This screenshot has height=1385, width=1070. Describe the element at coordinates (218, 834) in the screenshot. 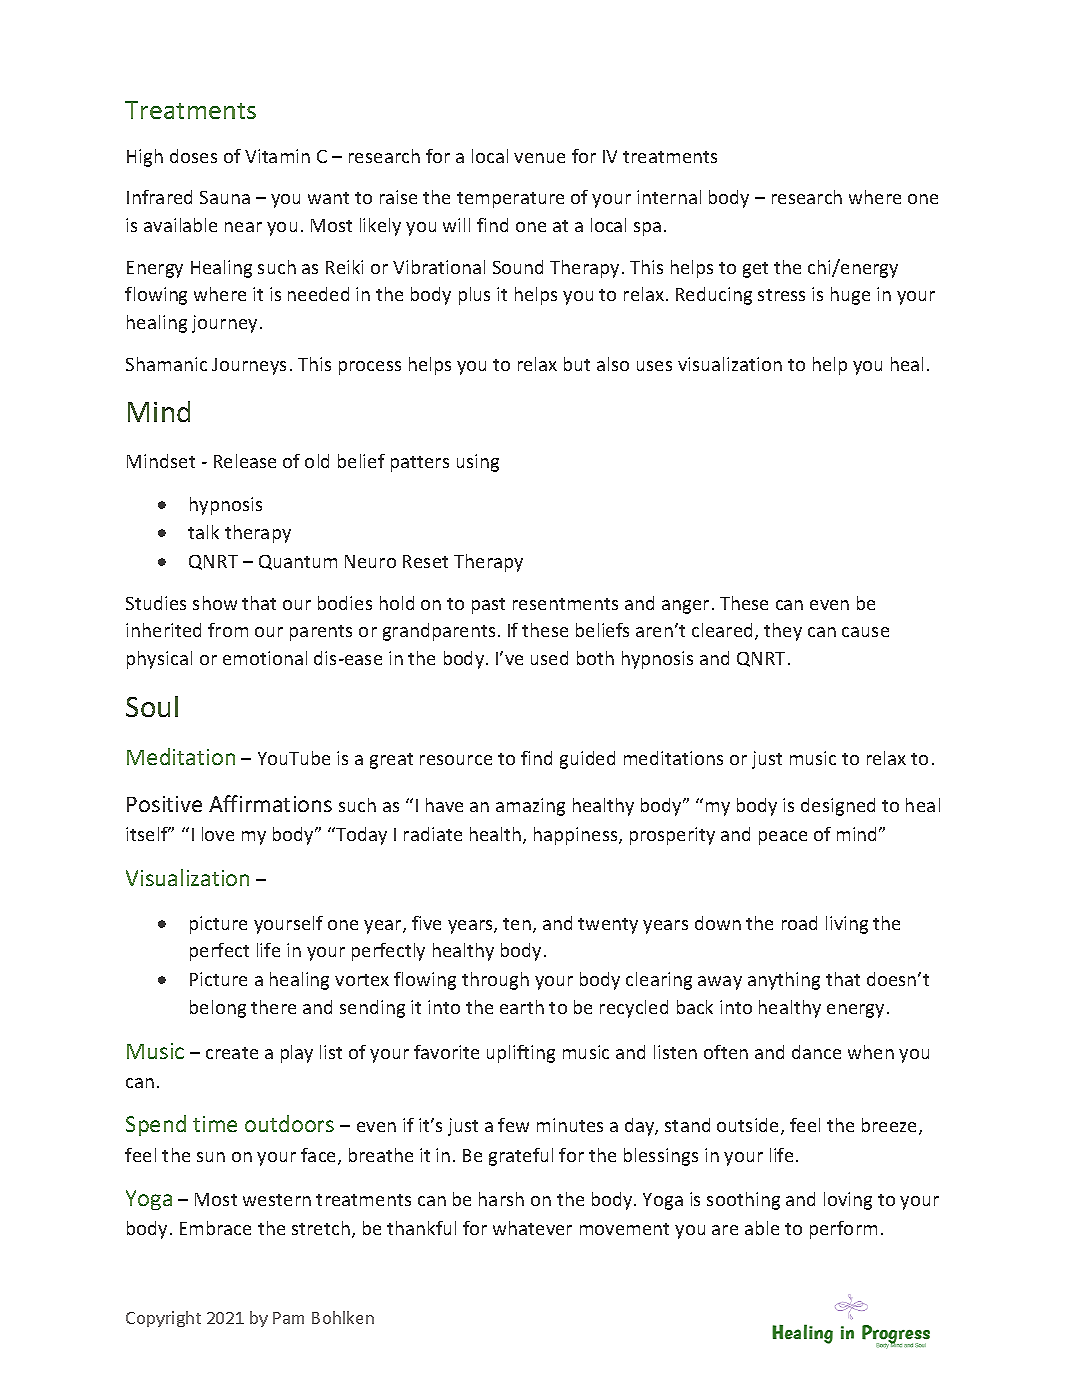

I see `love` at that location.
